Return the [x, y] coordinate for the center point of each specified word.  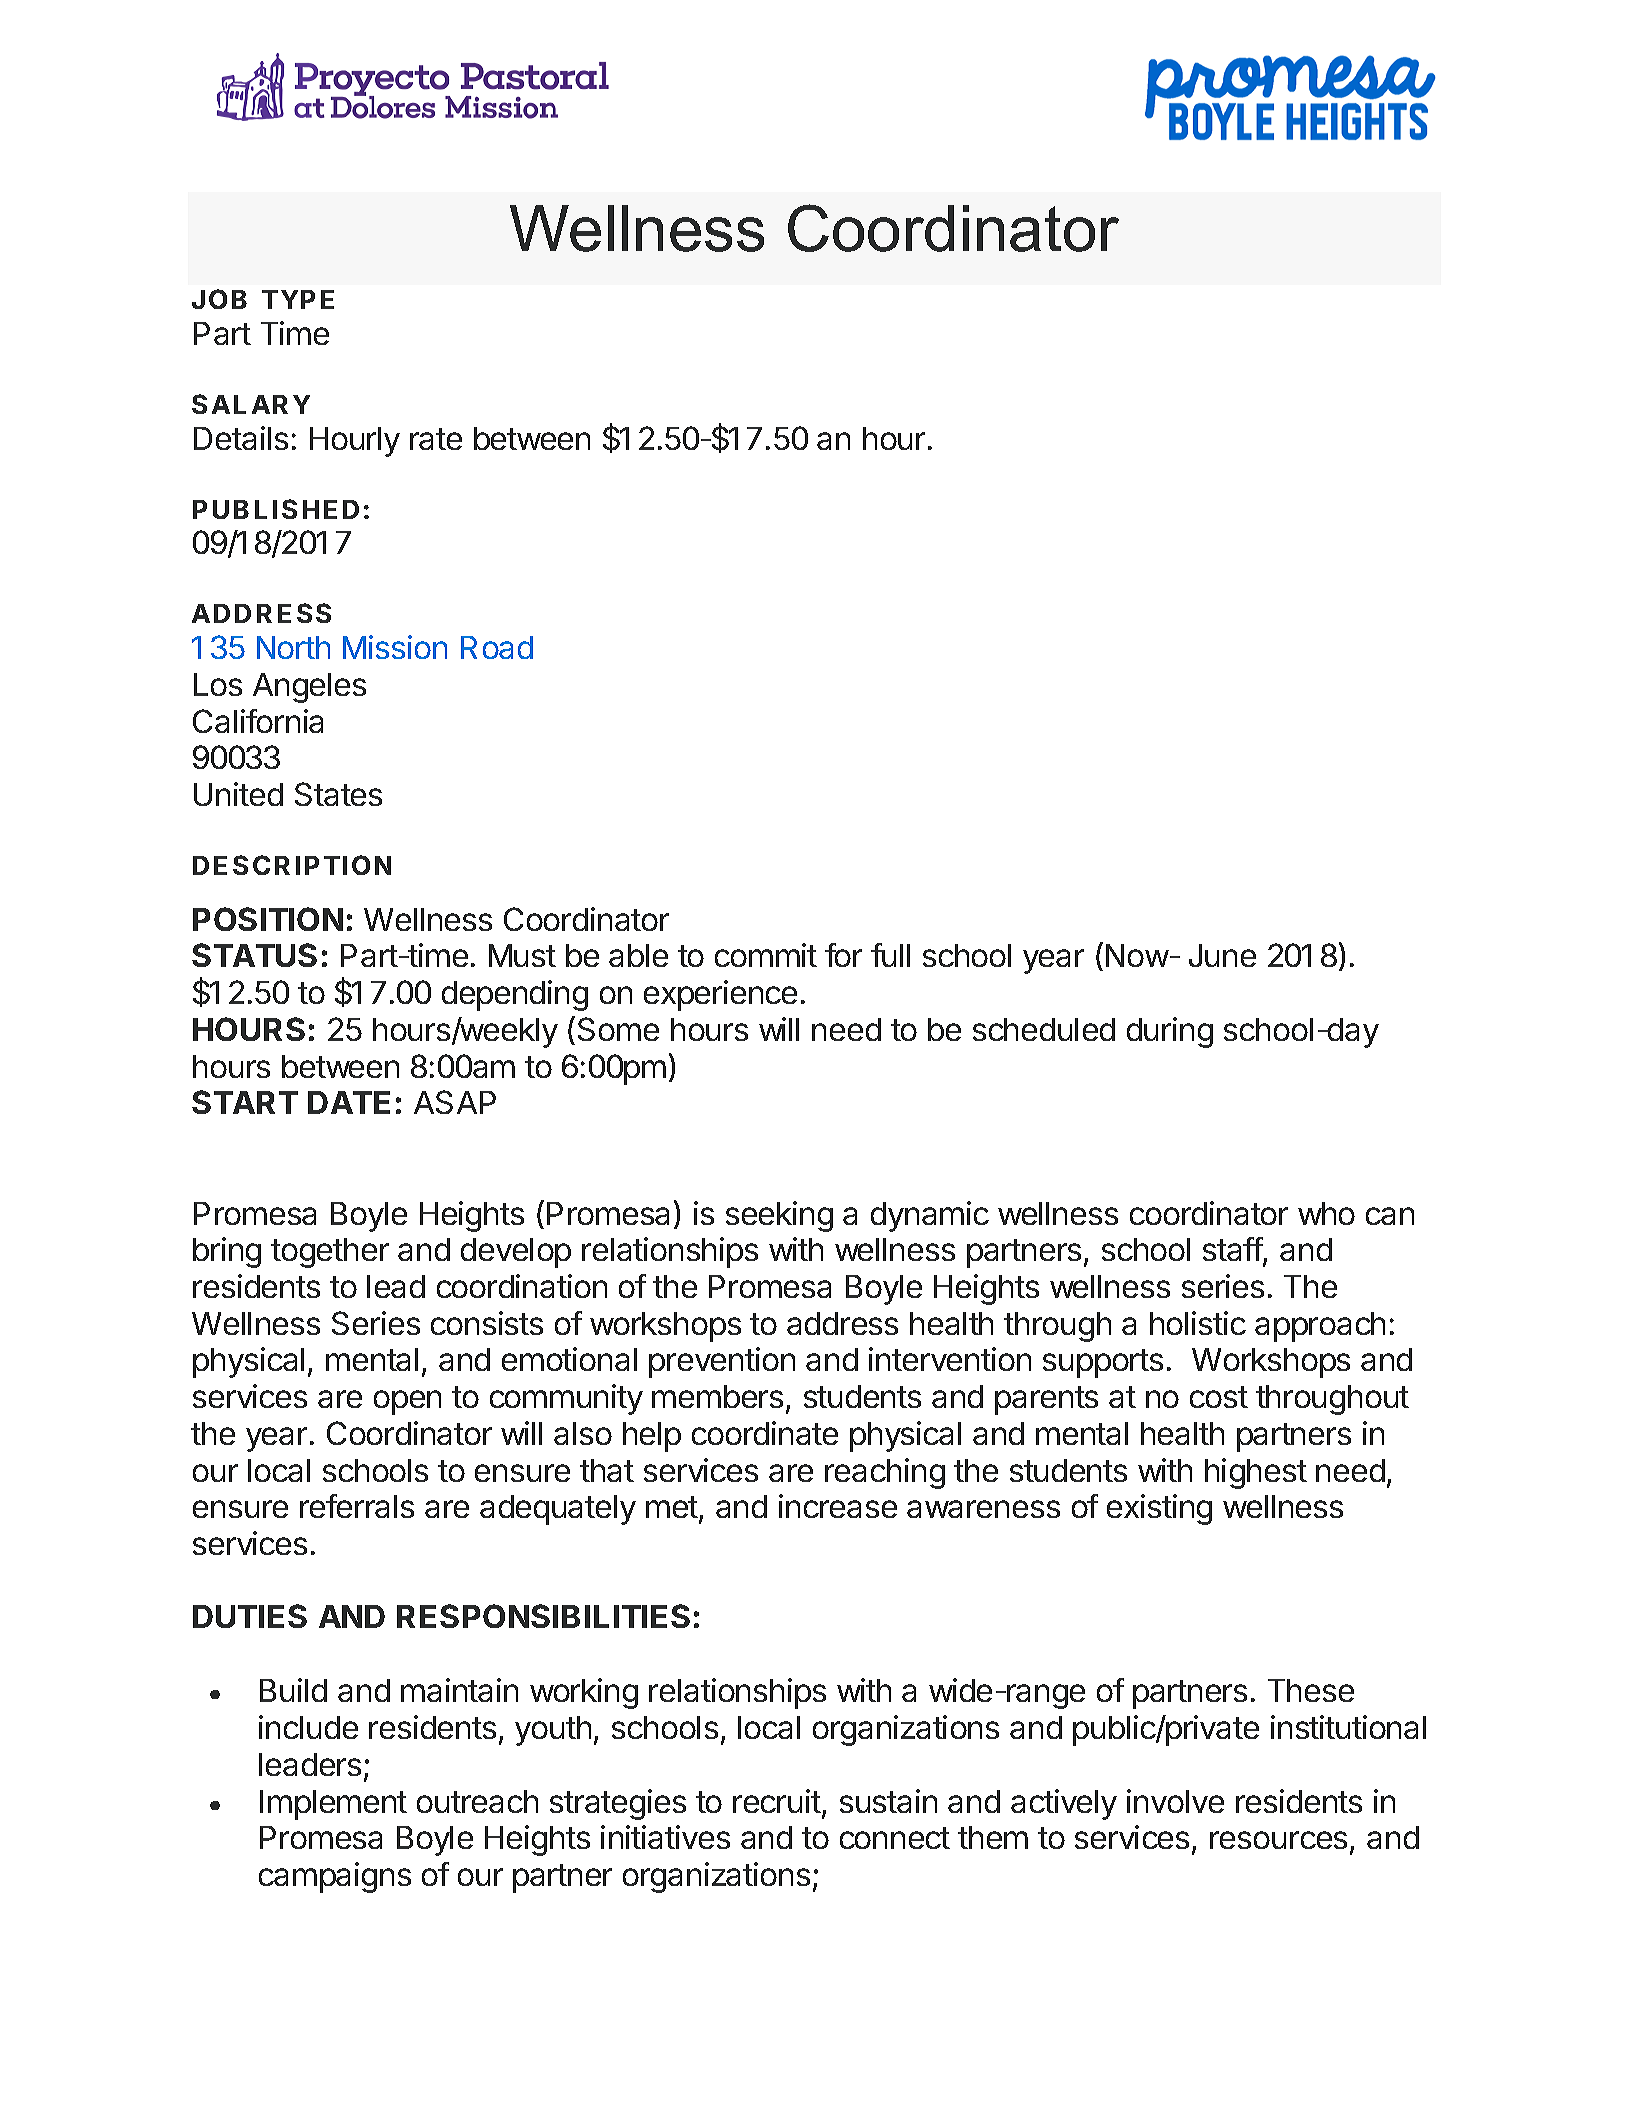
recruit [777, 1801]
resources [1278, 1840]
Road [497, 647]
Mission [395, 647]
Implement [333, 1805]
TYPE [298, 299]
